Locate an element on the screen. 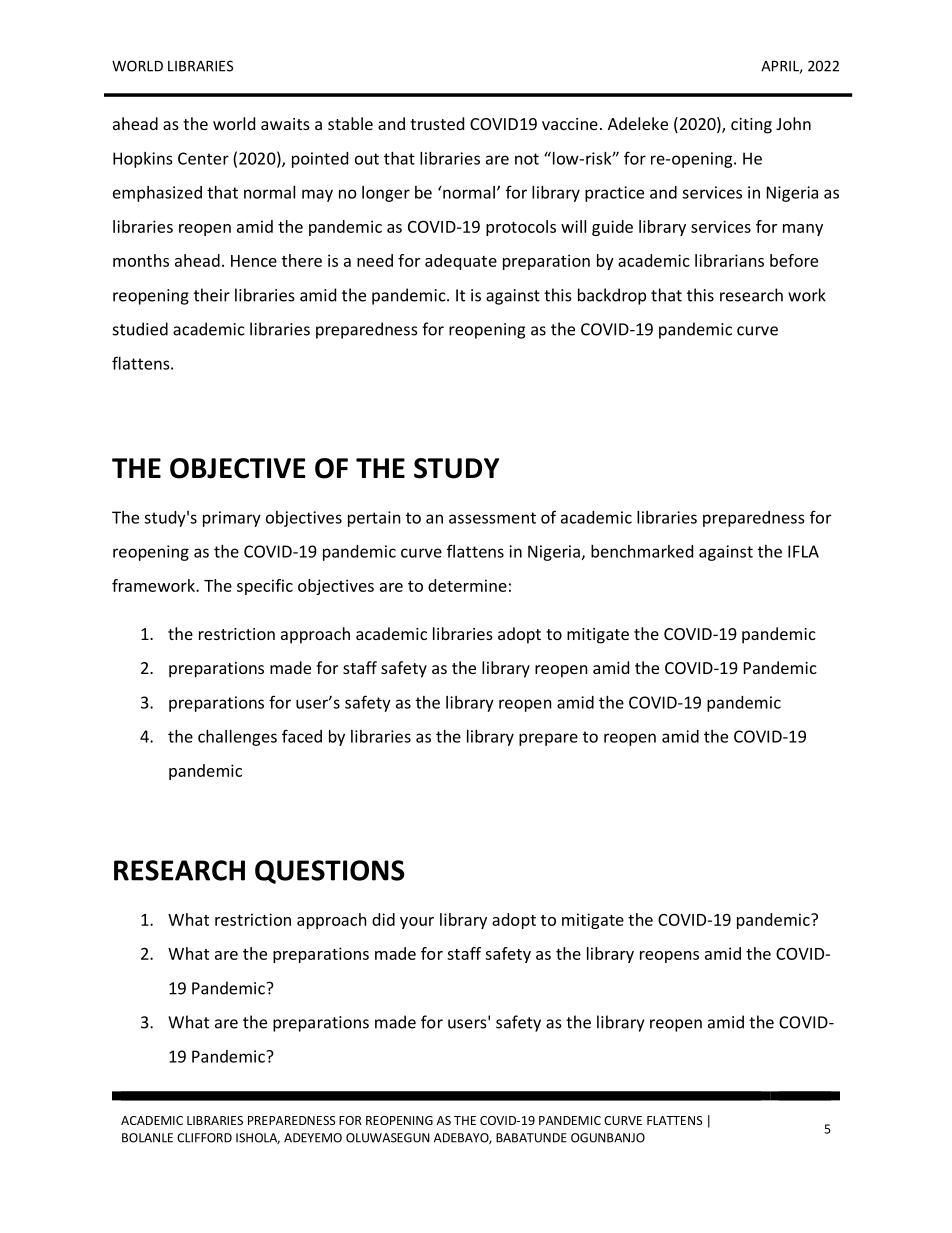  benchmarked is located at coordinates (642, 551).
